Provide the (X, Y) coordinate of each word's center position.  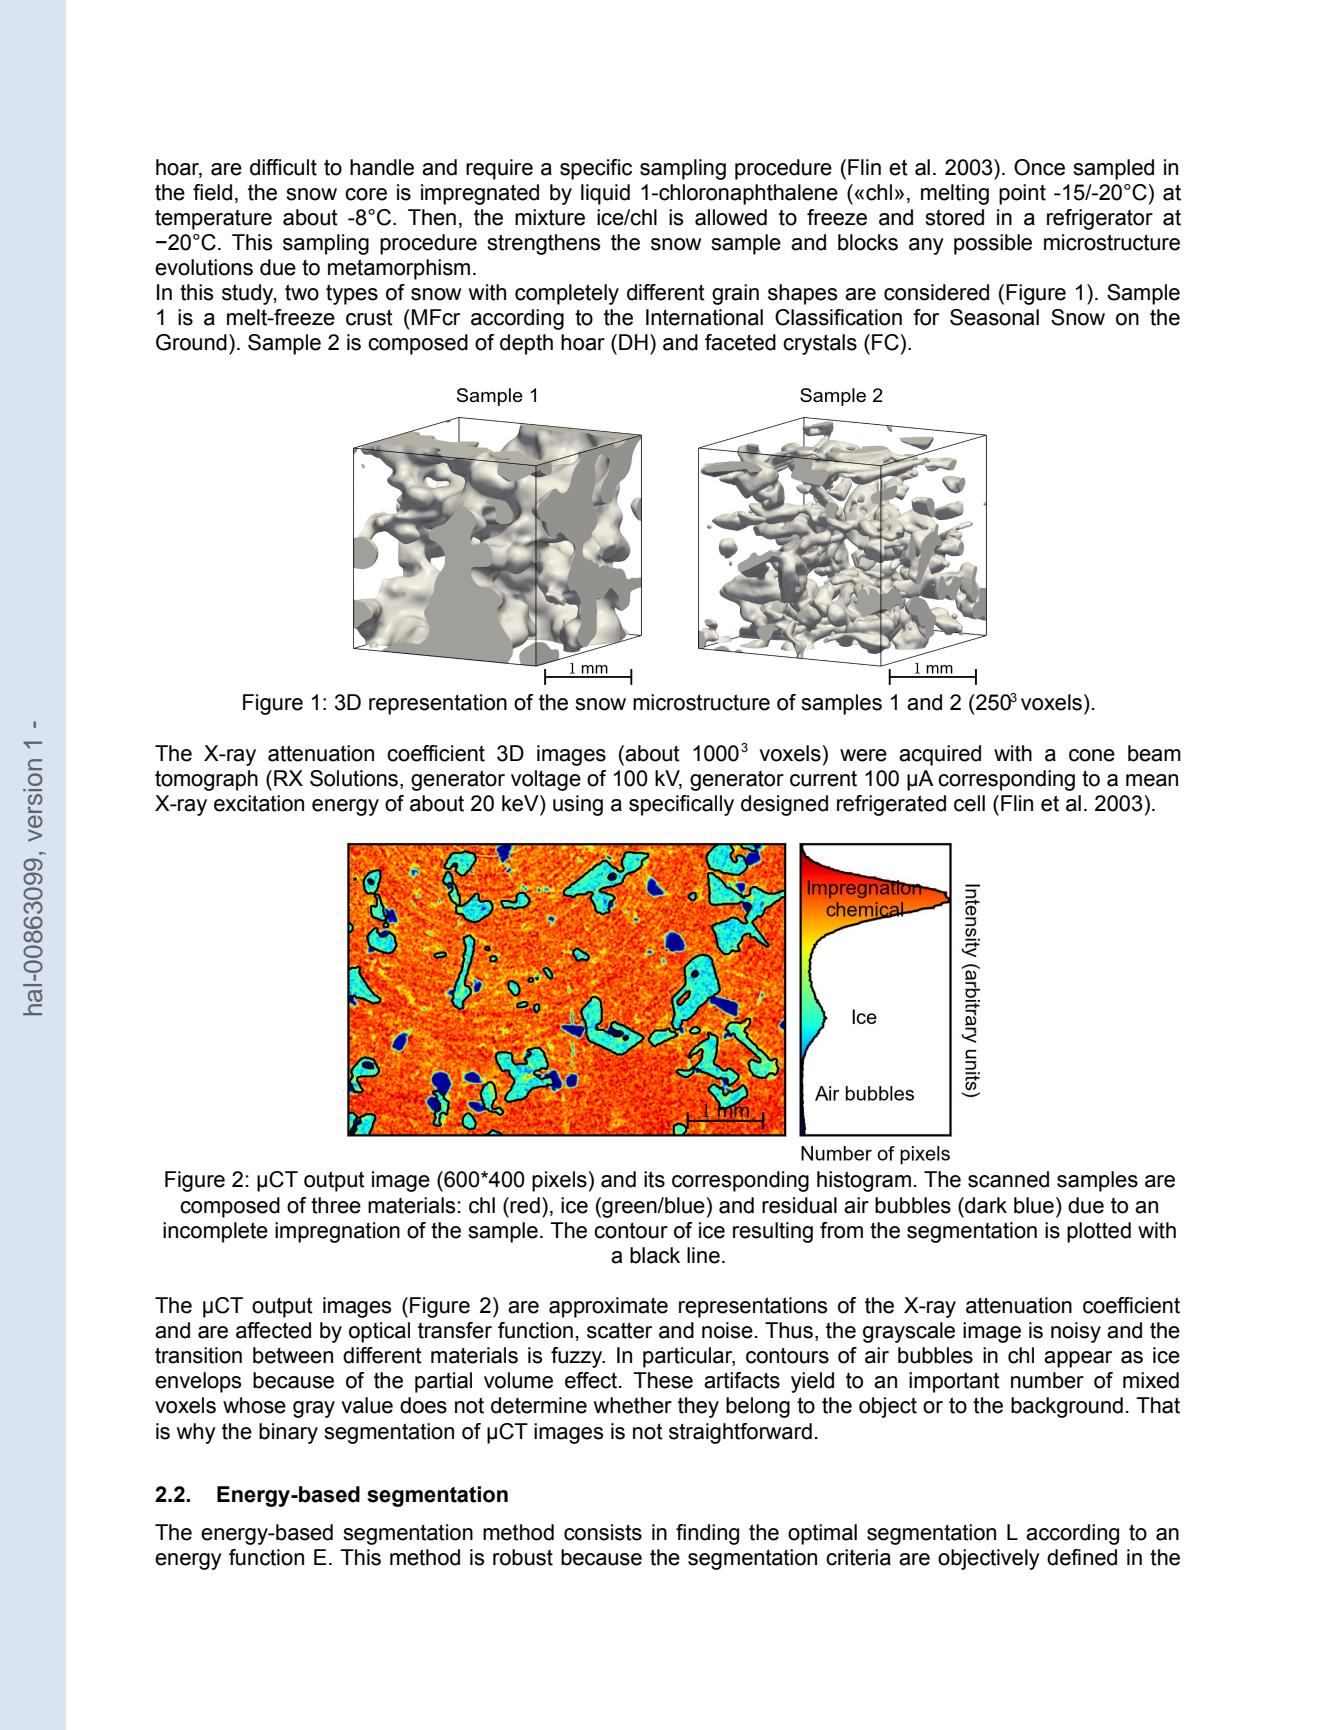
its (654, 1179)
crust (369, 317)
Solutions (354, 778)
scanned (1008, 1179)
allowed (731, 217)
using (578, 805)
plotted (1099, 1232)
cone (1092, 755)
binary (288, 1433)
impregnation (337, 1232)
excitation (259, 803)
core (366, 194)
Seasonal (994, 317)
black (655, 1255)
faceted (740, 342)
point (1022, 194)
